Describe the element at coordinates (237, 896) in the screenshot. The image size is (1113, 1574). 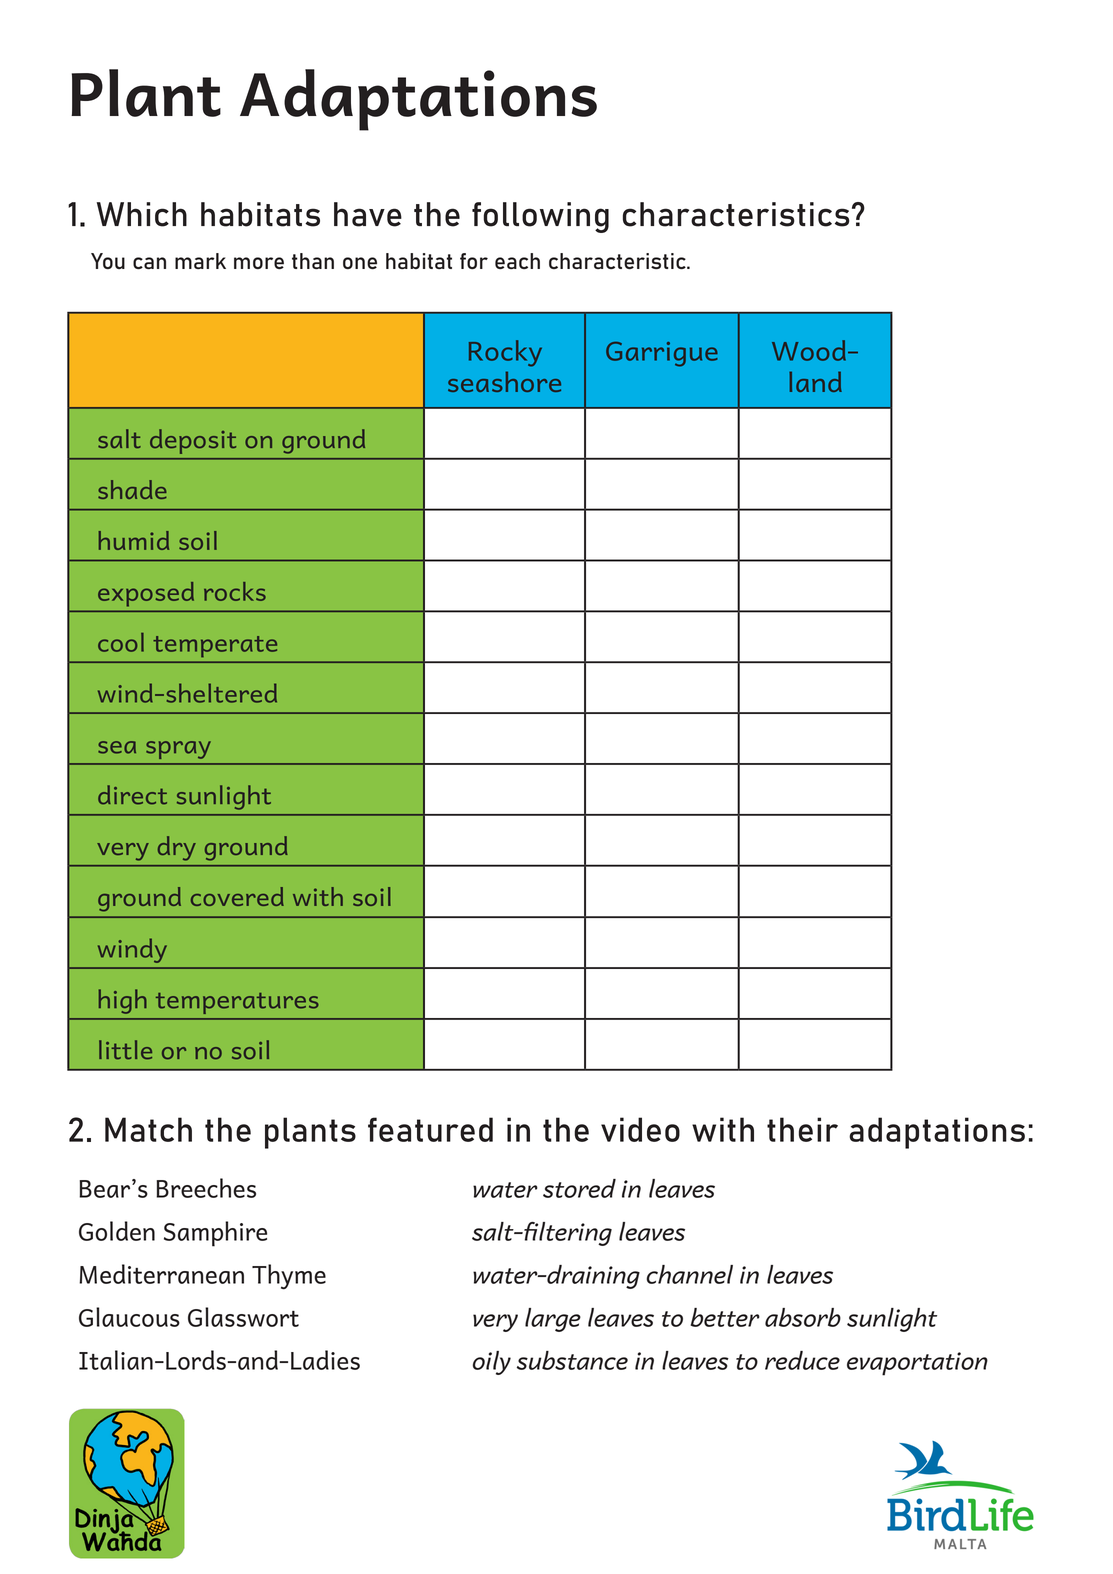
I see `covered` at that location.
